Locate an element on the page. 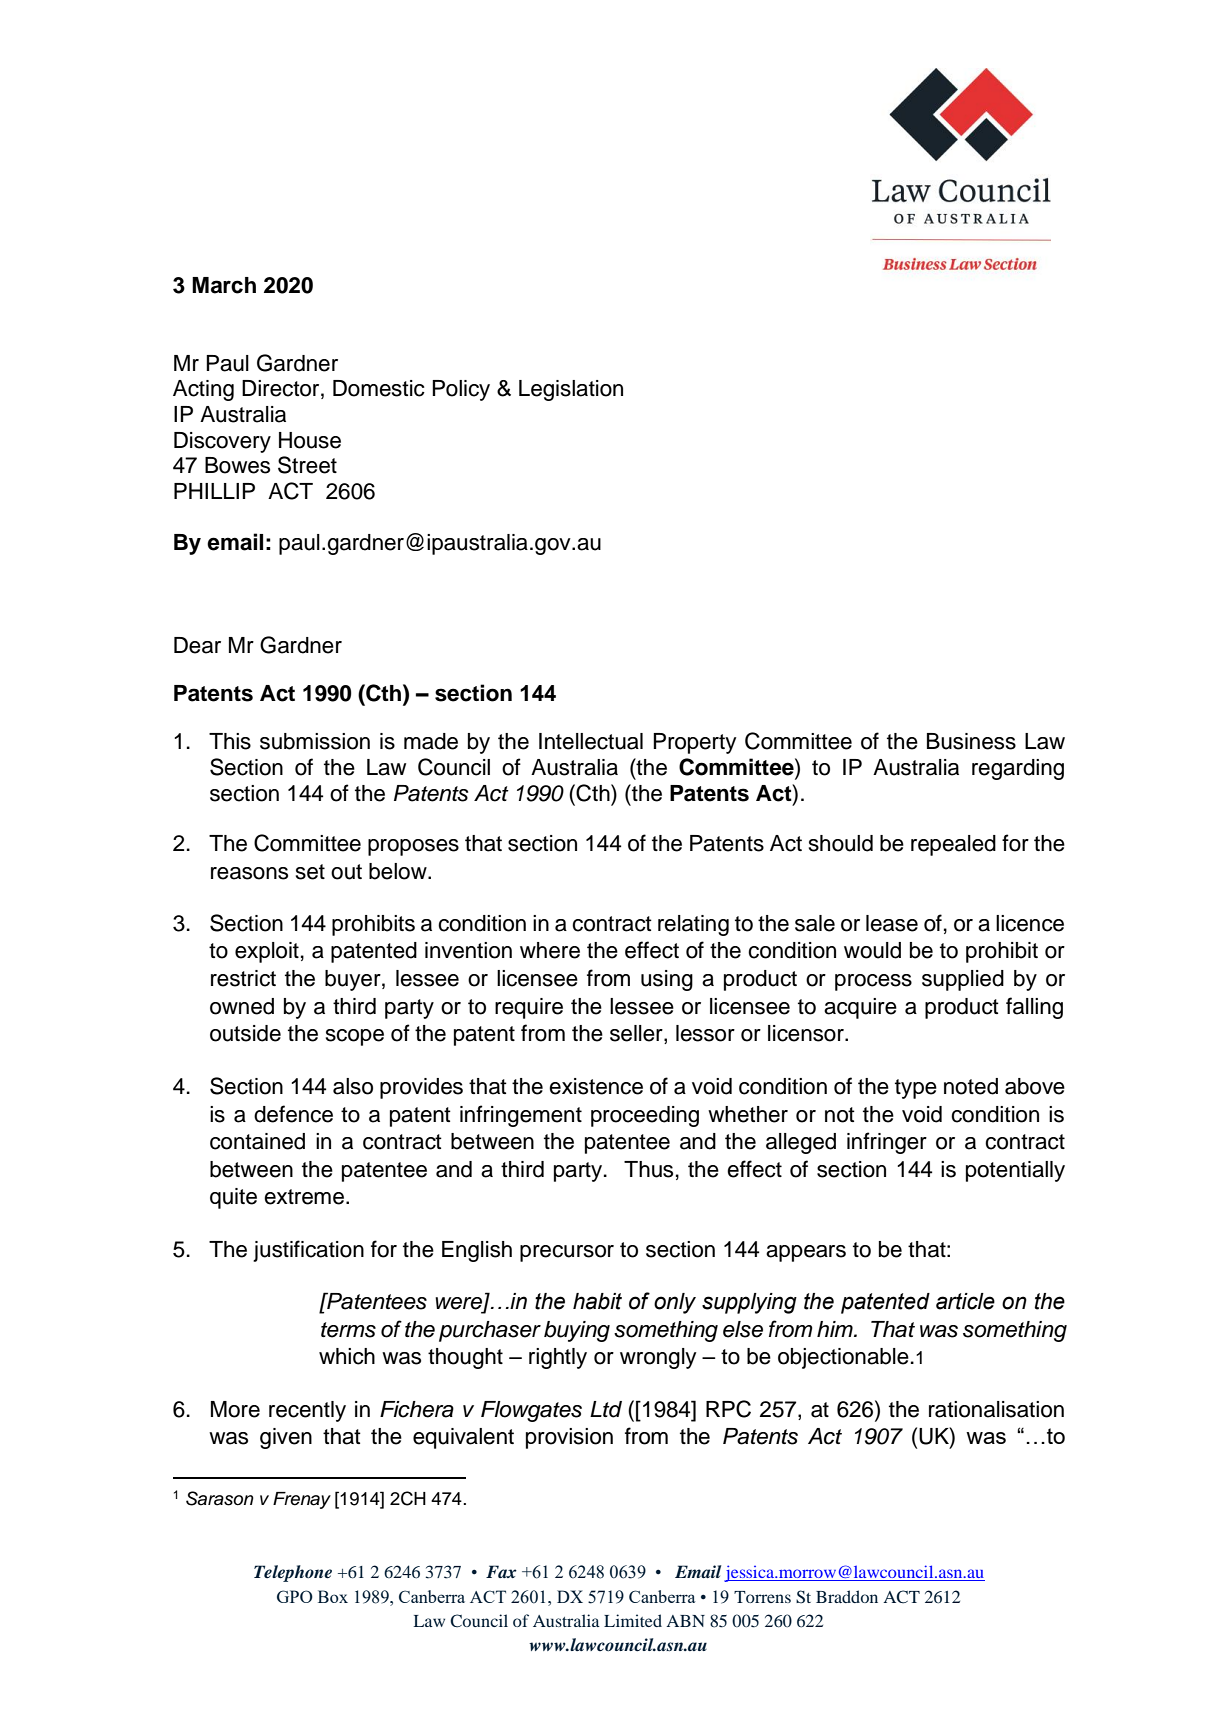 Image resolution: width=1209 pixels, height=1710 pixels. Business is located at coordinates (971, 741).
